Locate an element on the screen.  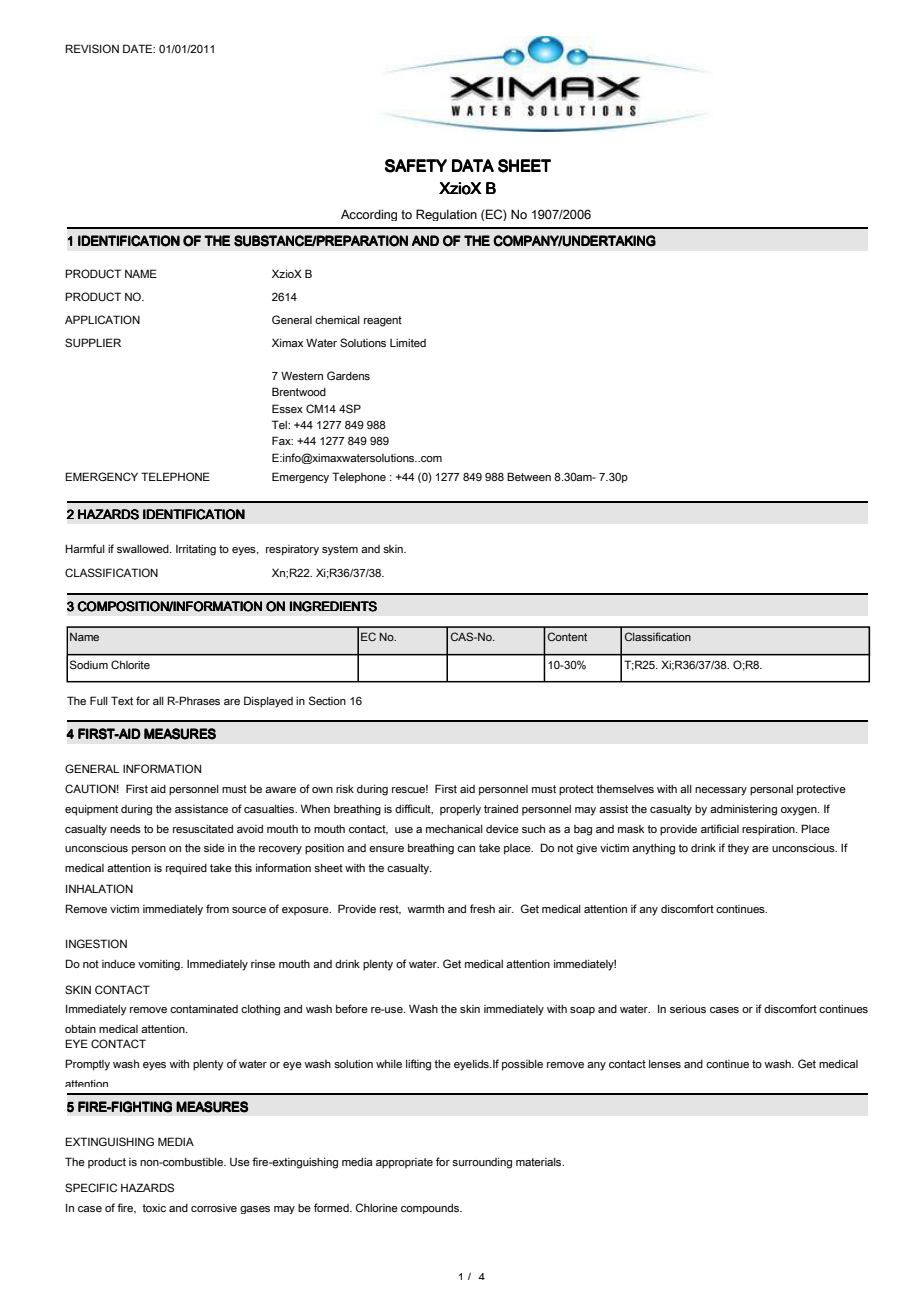
SUPPLIER is located at coordinates (93, 342).
